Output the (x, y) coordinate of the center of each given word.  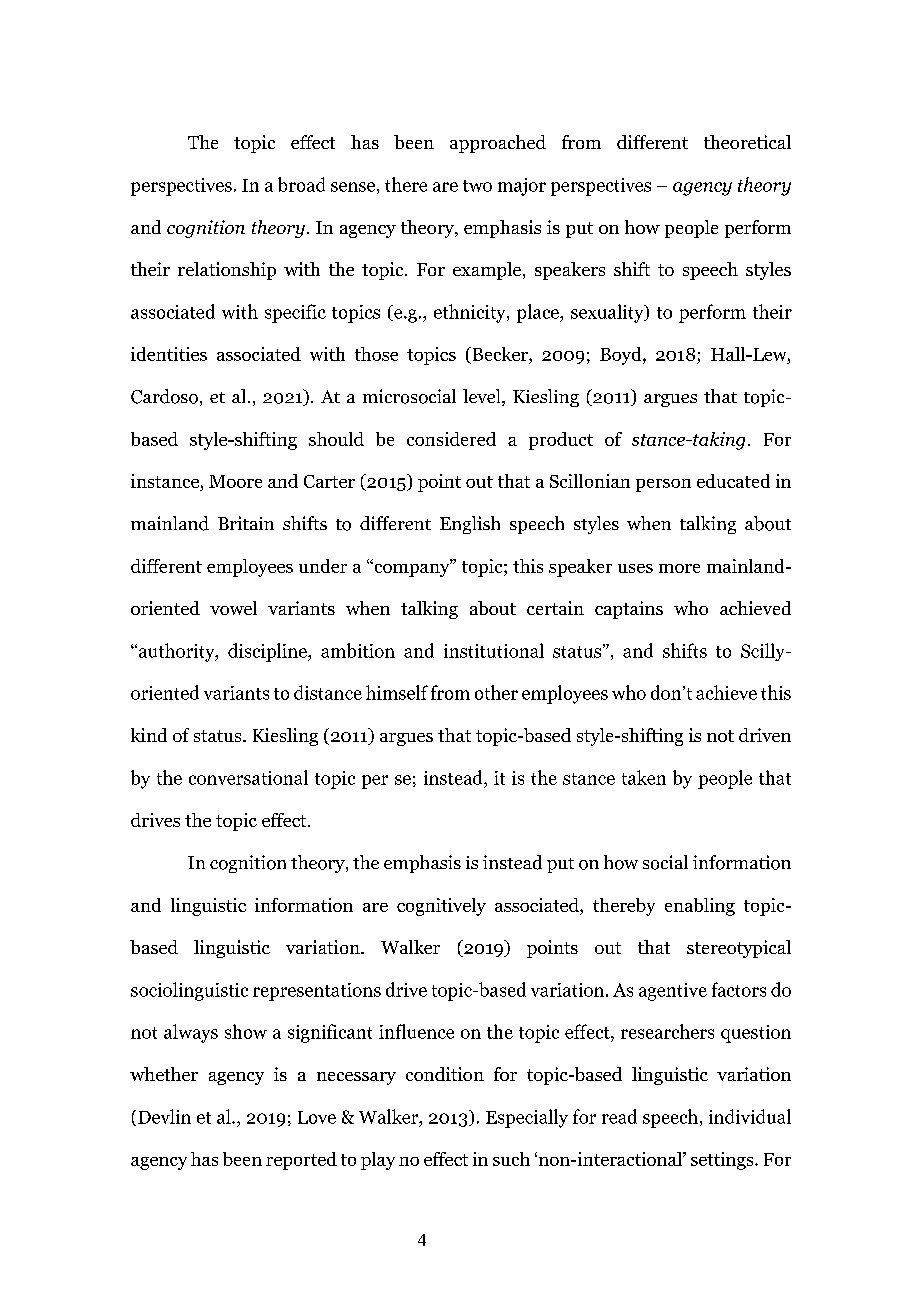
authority (176, 652)
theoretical (747, 142)
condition (445, 1074)
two (477, 186)
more (679, 568)
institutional (494, 650)
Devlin (164, 1116)
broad (301, 184)
